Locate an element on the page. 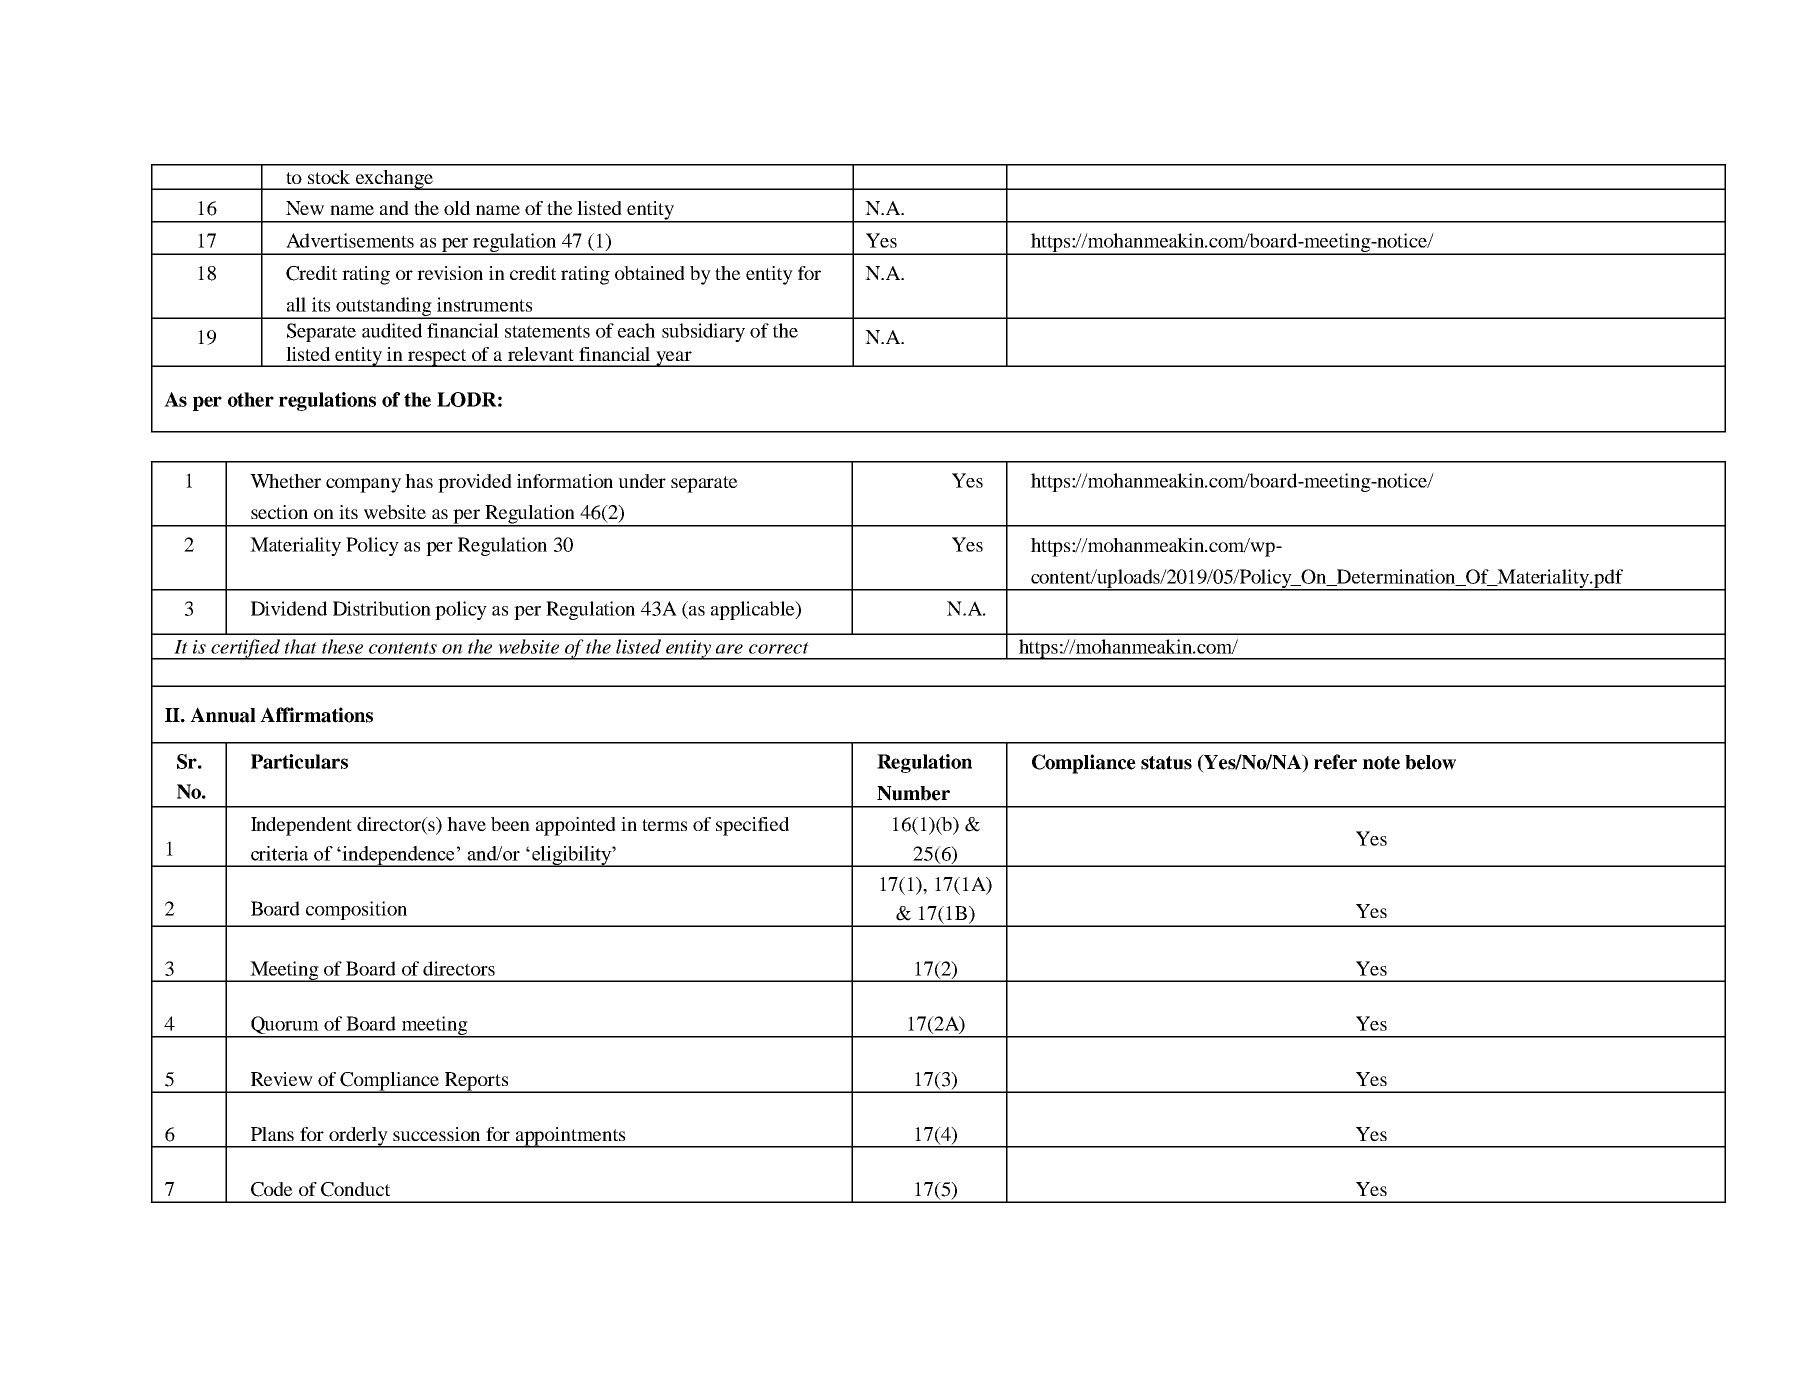 This image has width=1807, height=1396. appointments is located at coordinates (570, 1137).
